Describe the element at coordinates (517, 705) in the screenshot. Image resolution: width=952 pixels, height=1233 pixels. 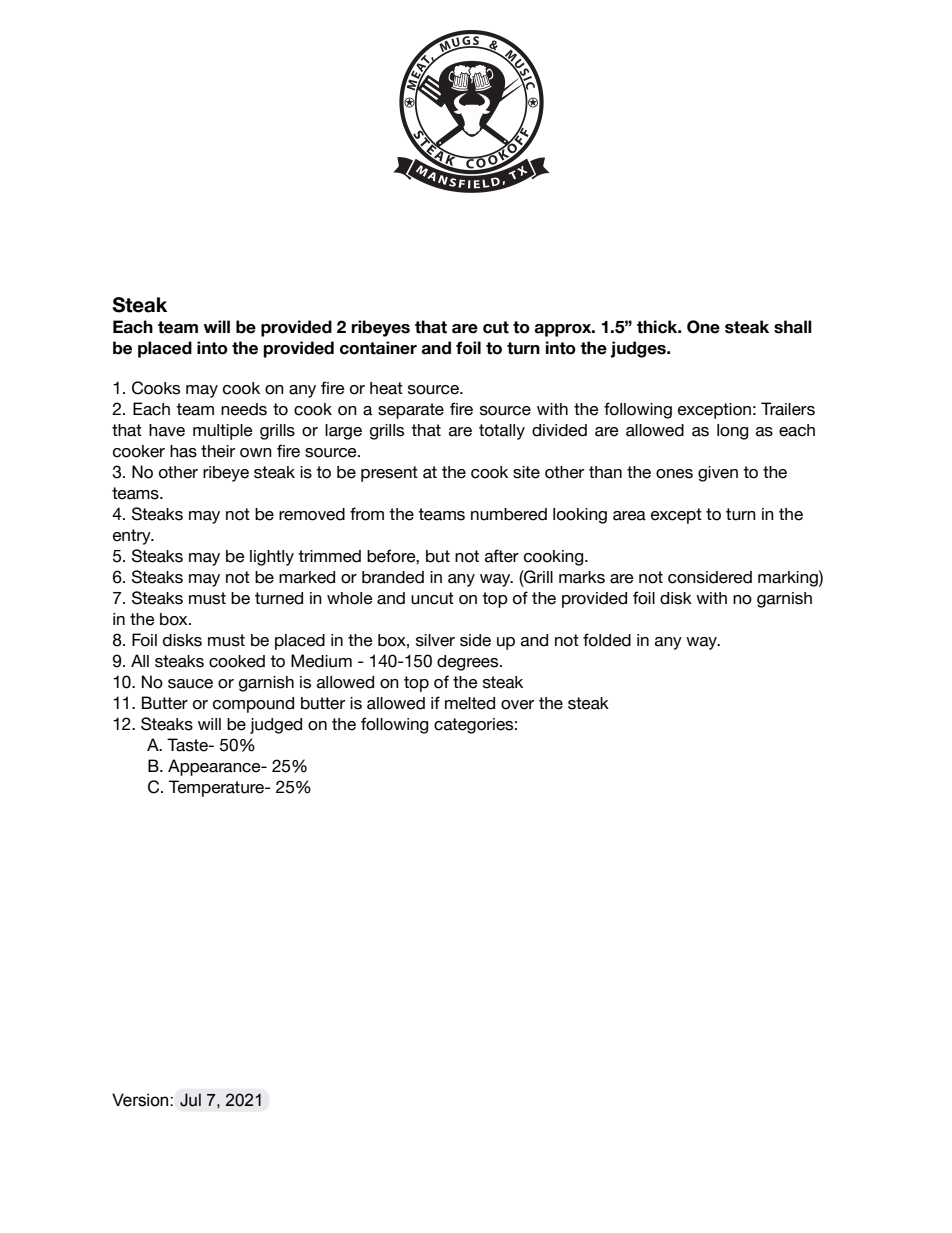
I see `over` at that location.
